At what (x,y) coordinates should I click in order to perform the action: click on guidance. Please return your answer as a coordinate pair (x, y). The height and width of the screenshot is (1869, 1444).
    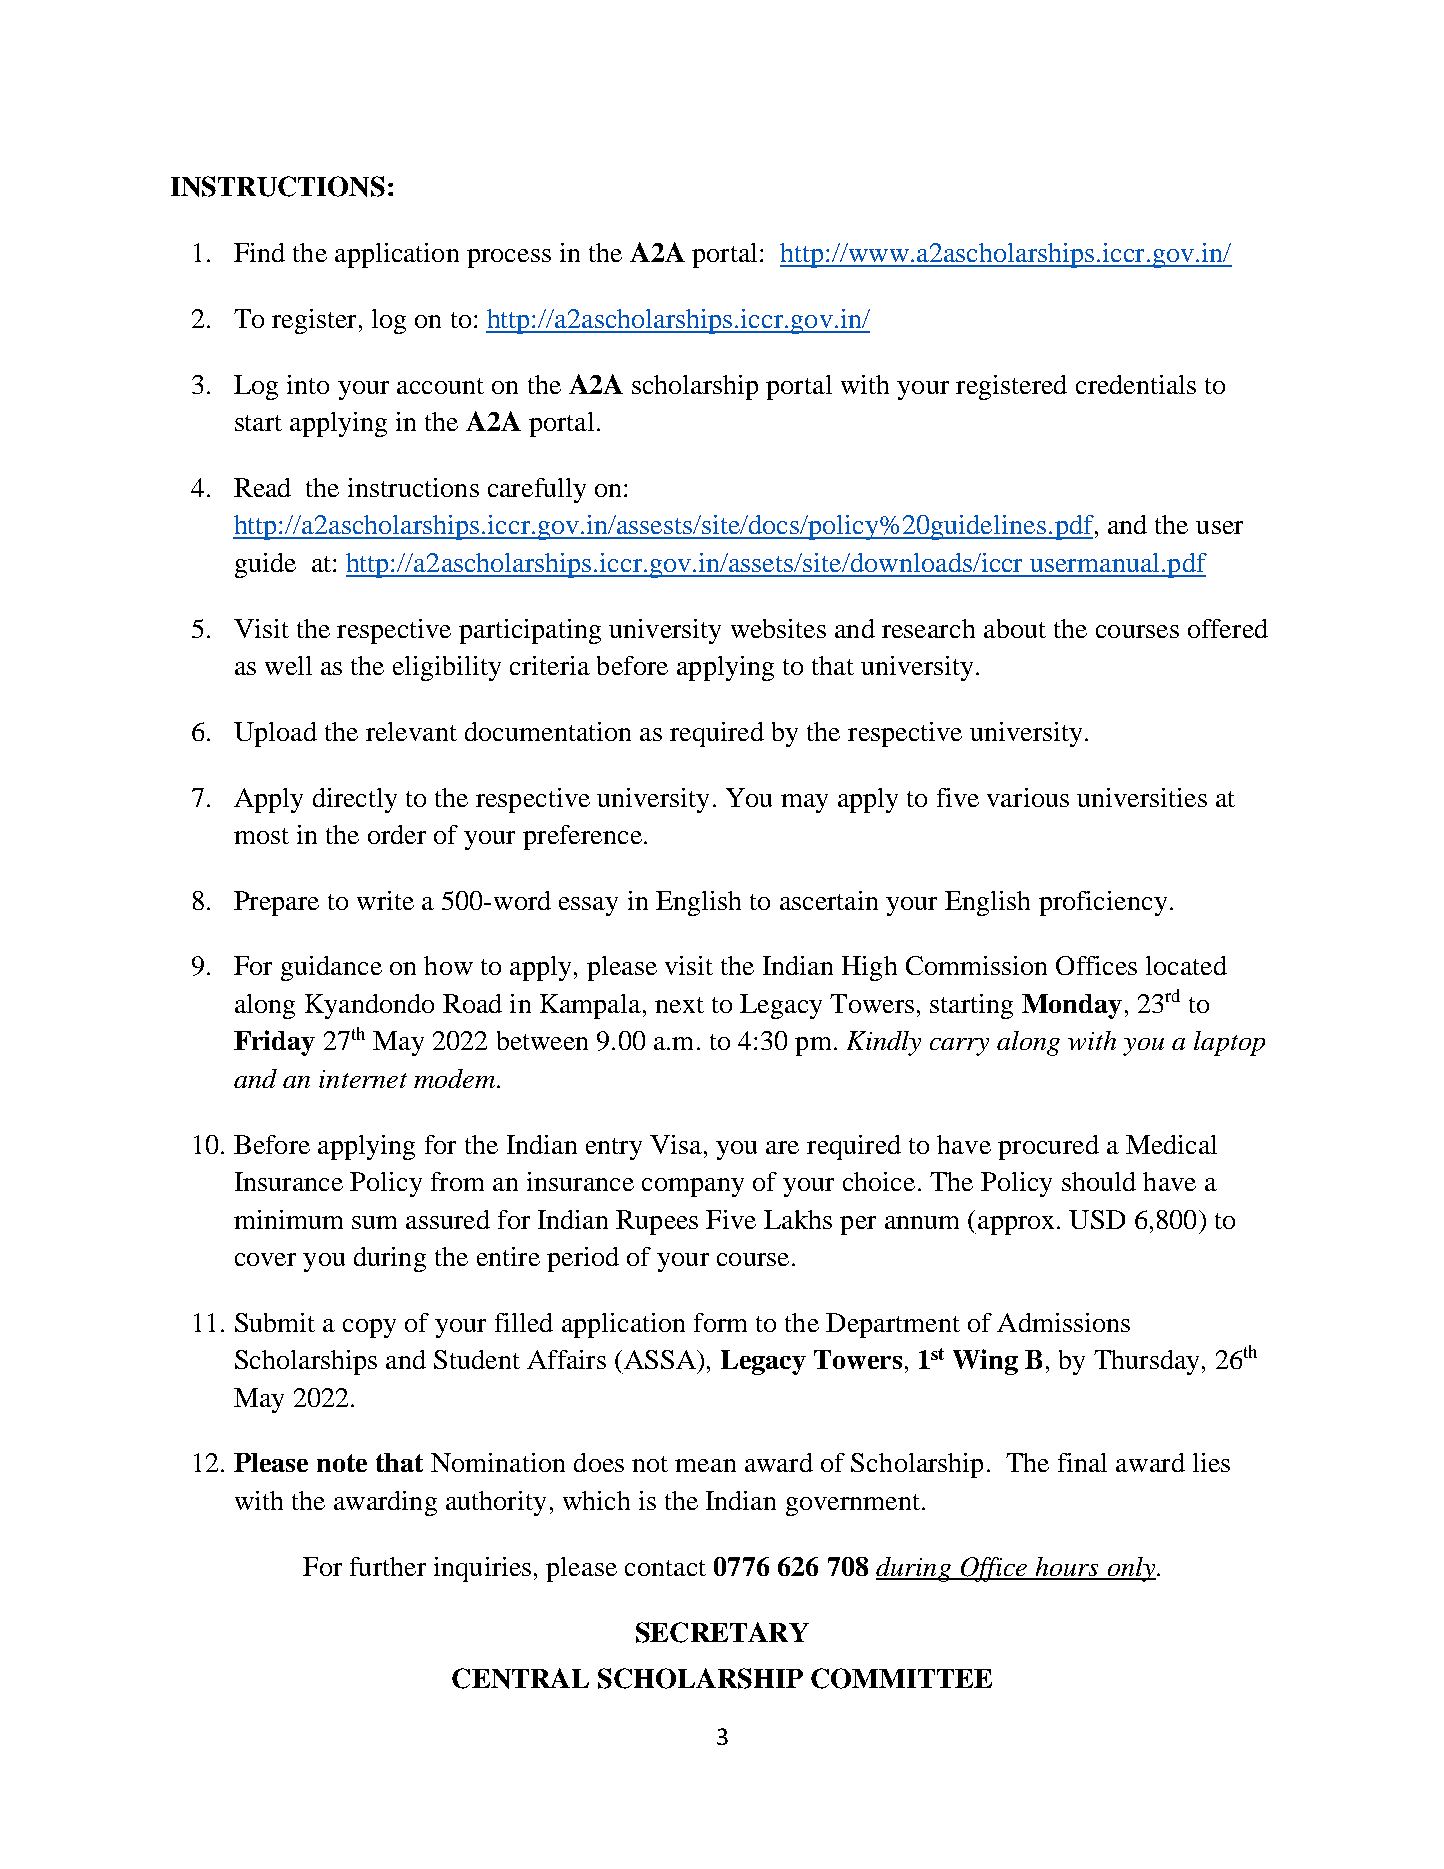
    Looking at the image, I should click on (331, 968).
